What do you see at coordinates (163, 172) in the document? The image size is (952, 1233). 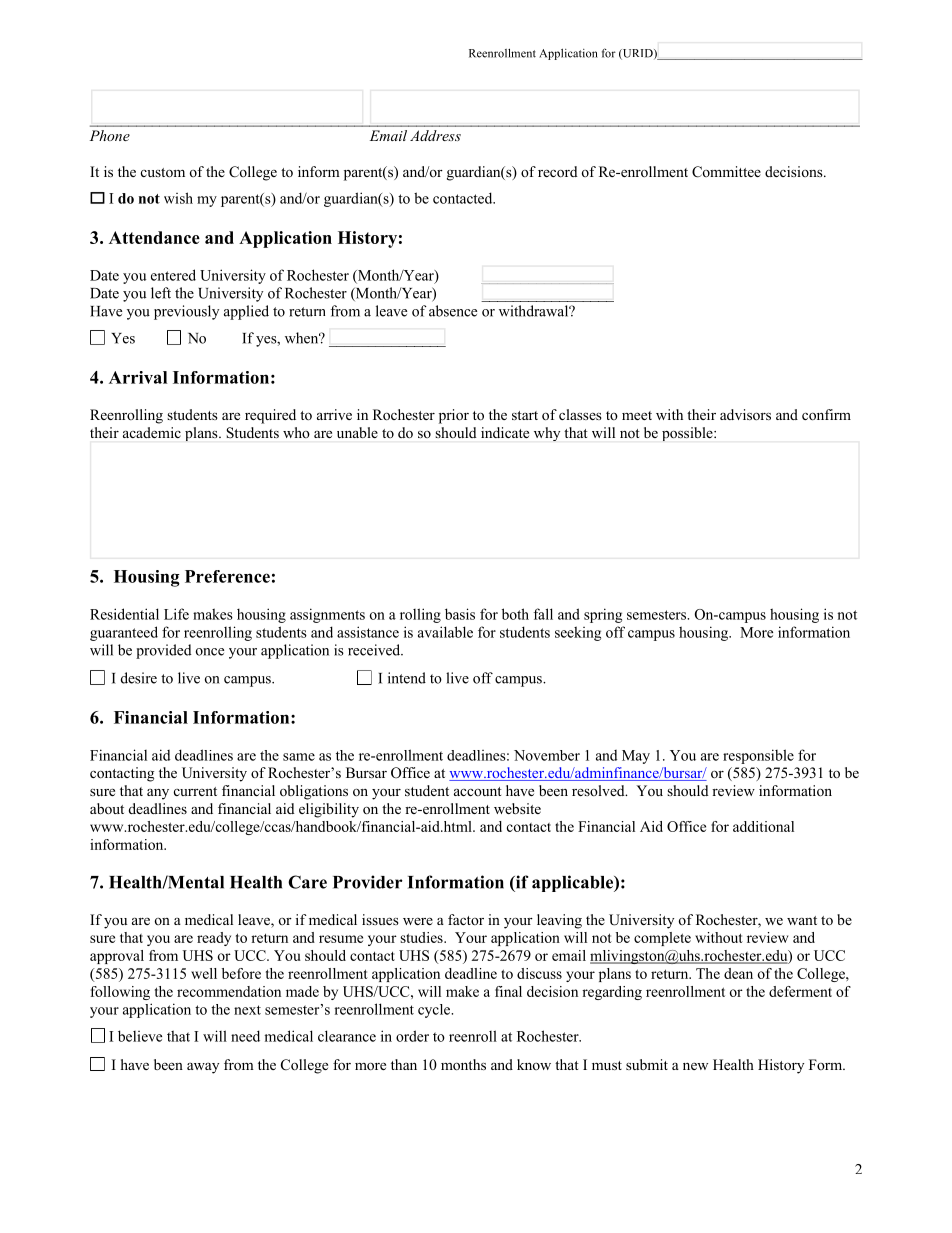 I see `custom` at bounding box center [163, 172].
